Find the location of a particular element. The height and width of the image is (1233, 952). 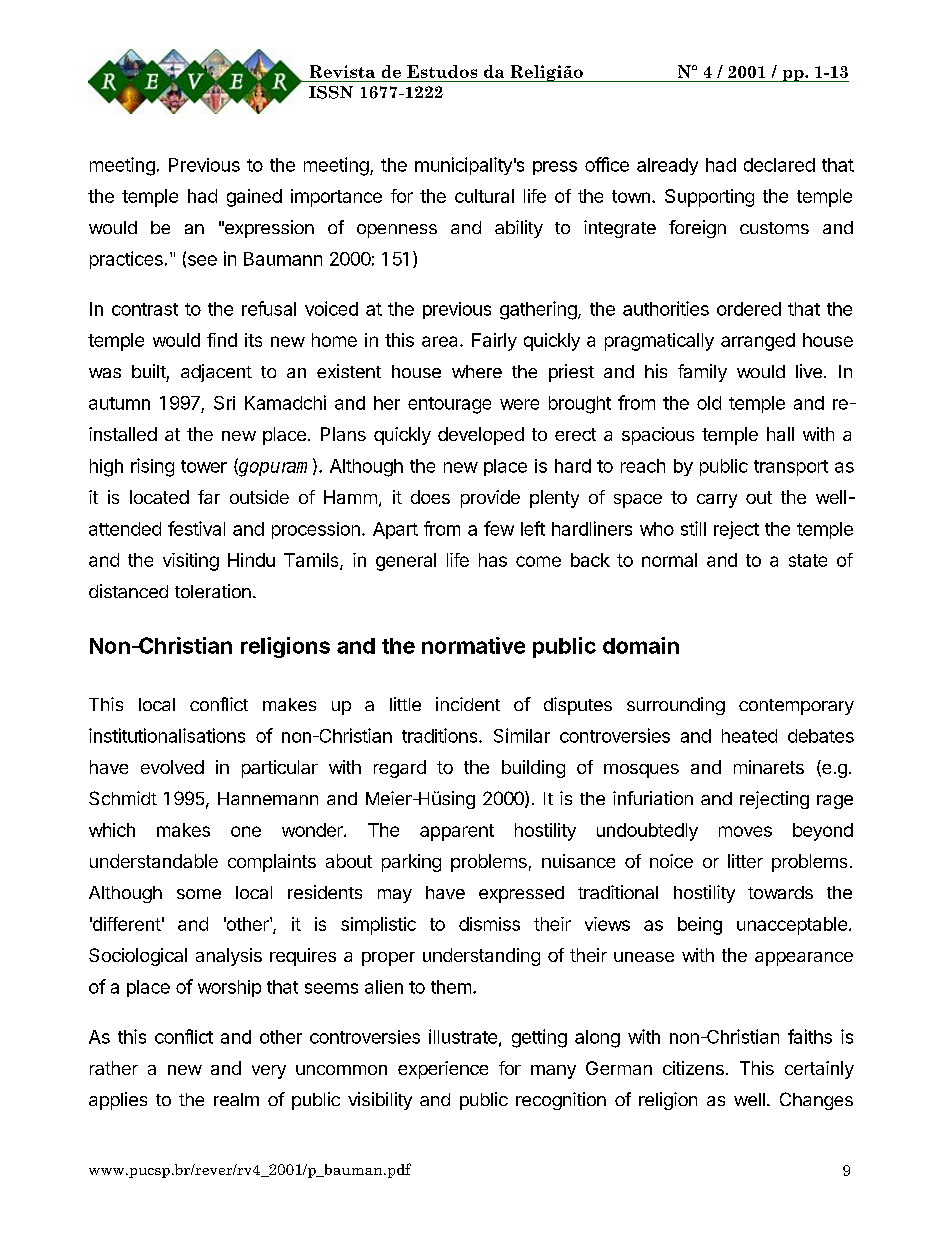

ISSN is located at coordinates (331, 92).
